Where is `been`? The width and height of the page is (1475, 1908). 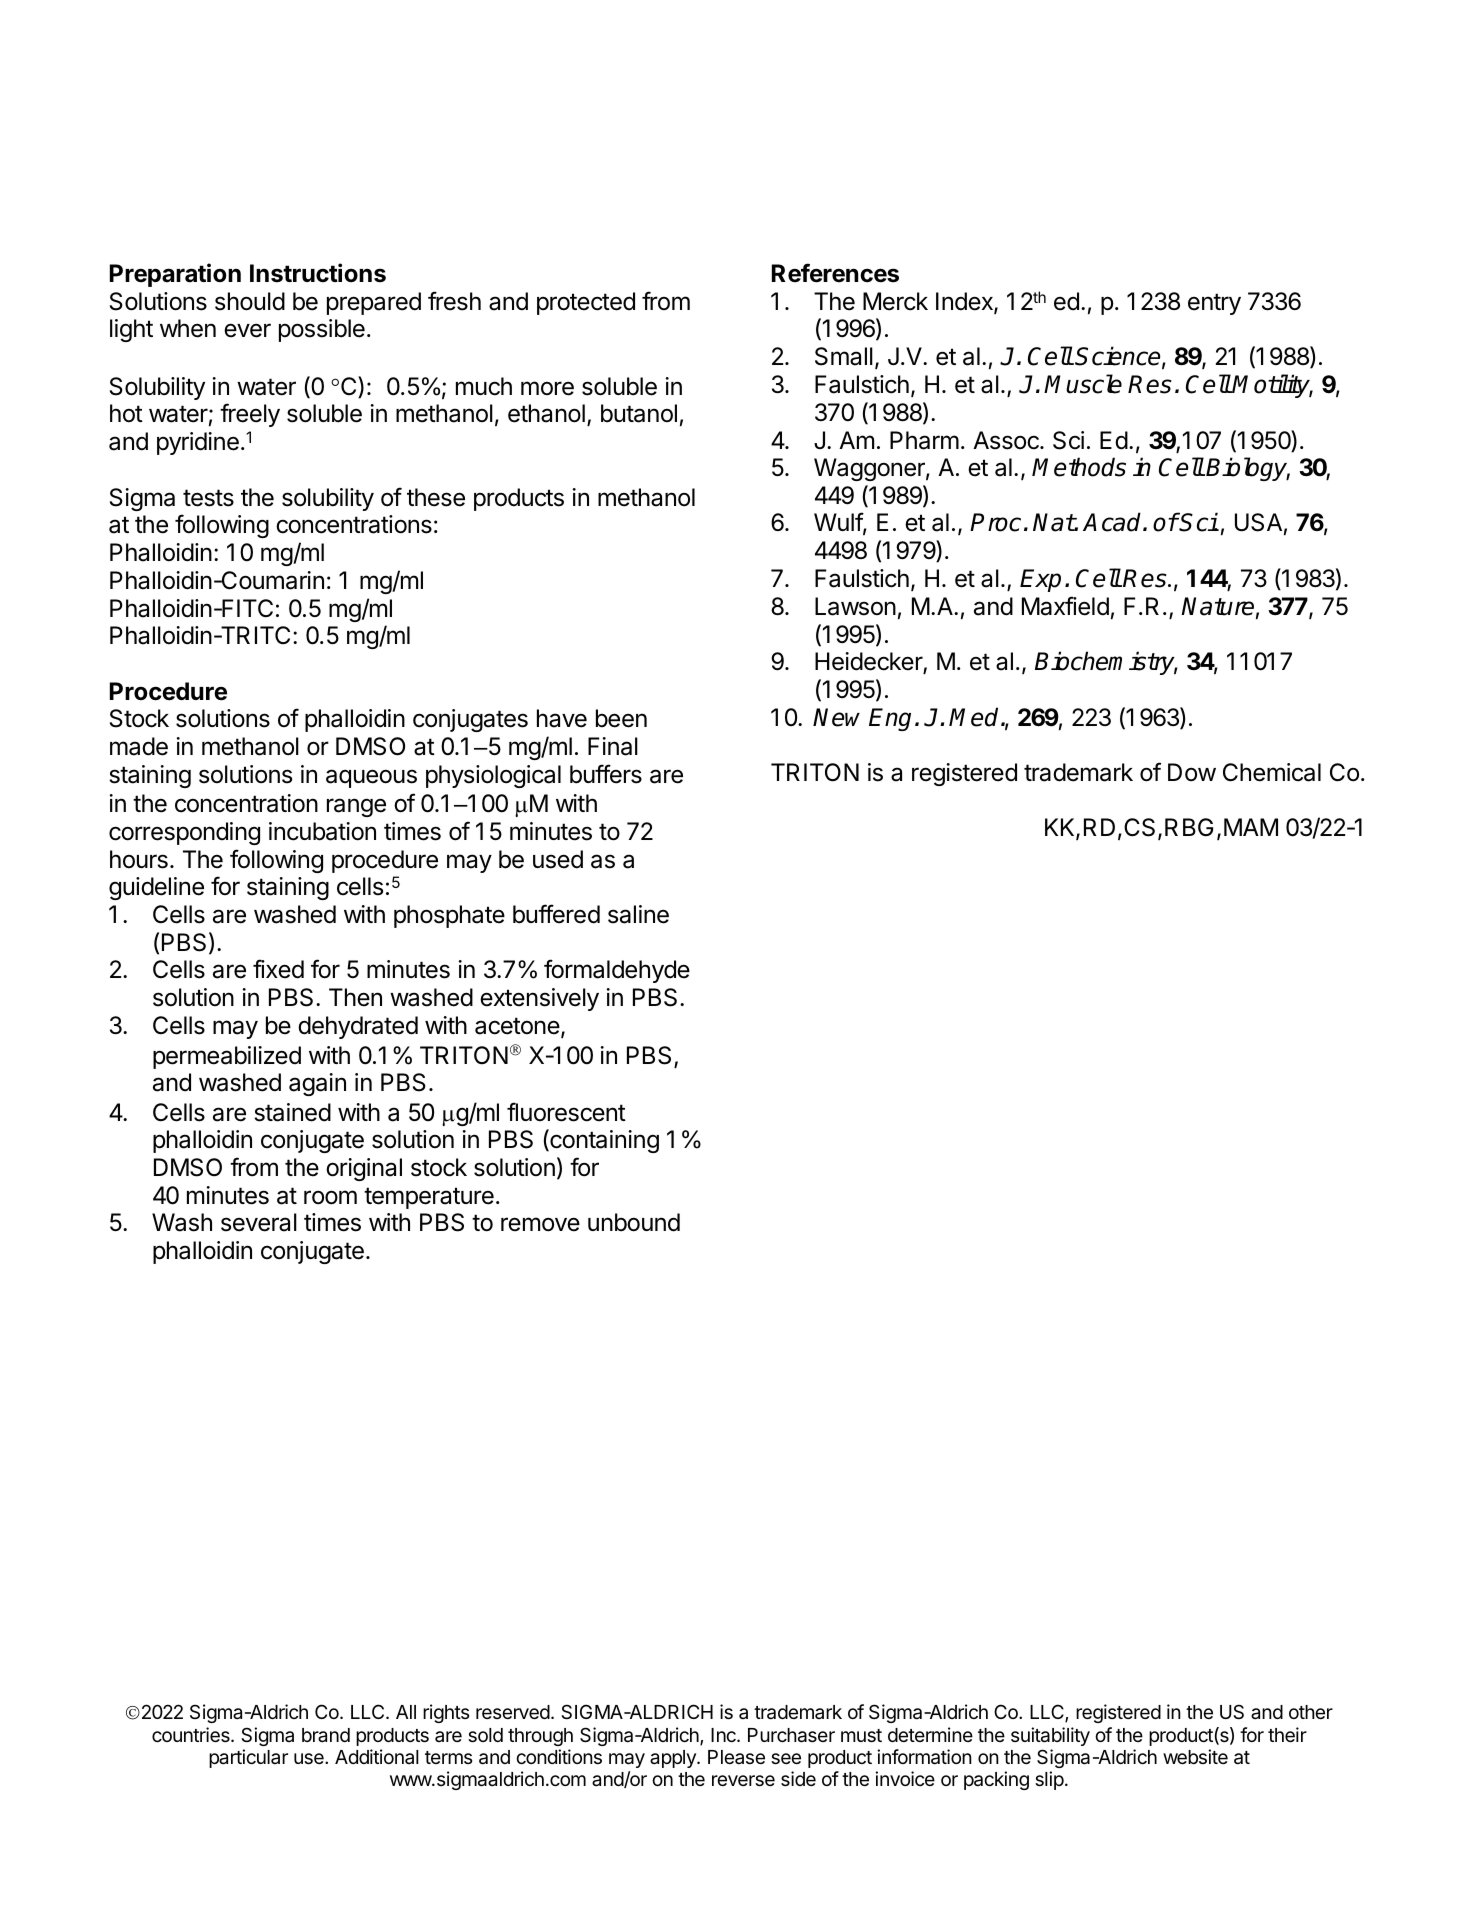
been is located at coordinates (621, 718).
